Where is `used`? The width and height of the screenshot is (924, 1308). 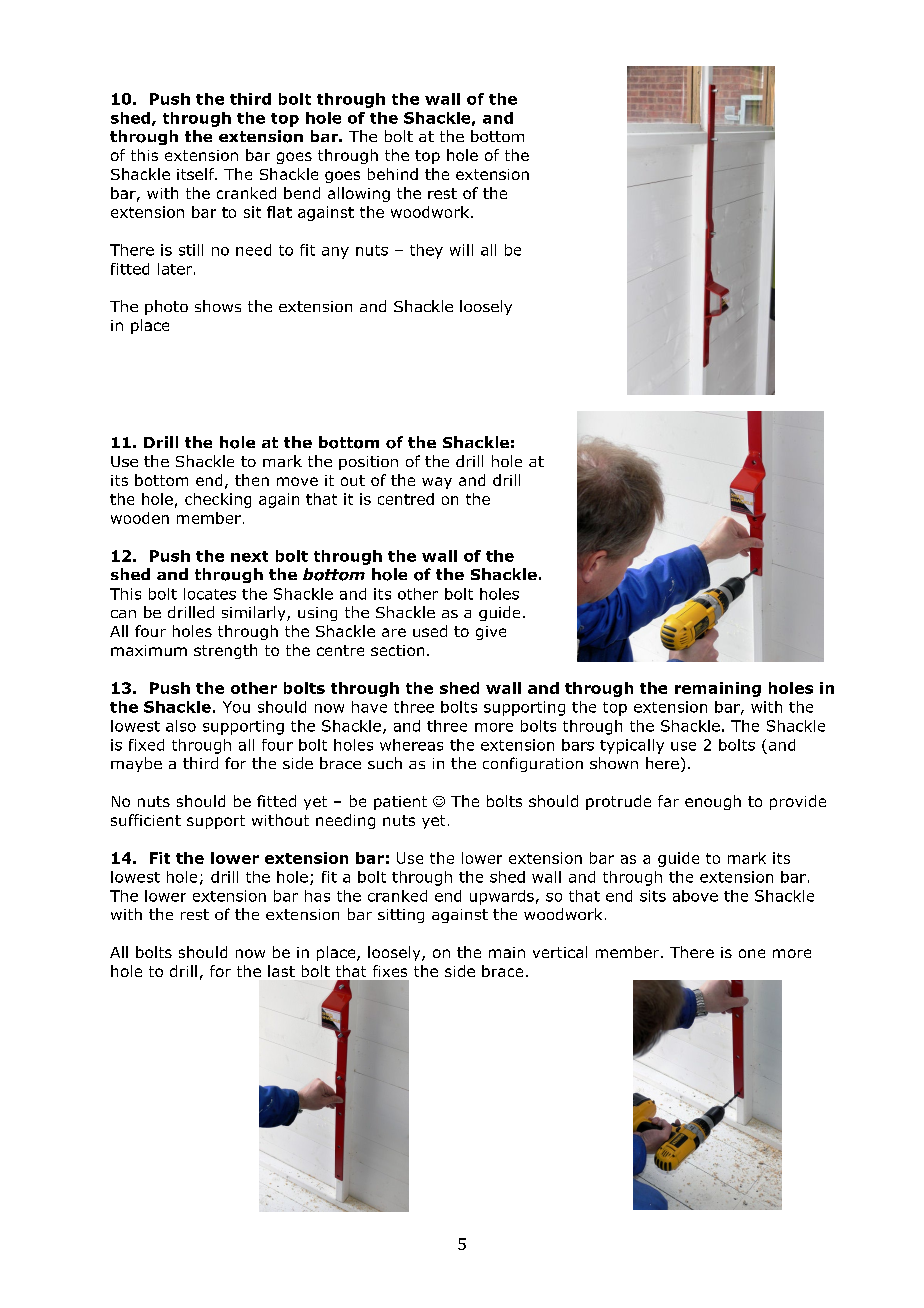 used is located at coordinates (430, 631).
